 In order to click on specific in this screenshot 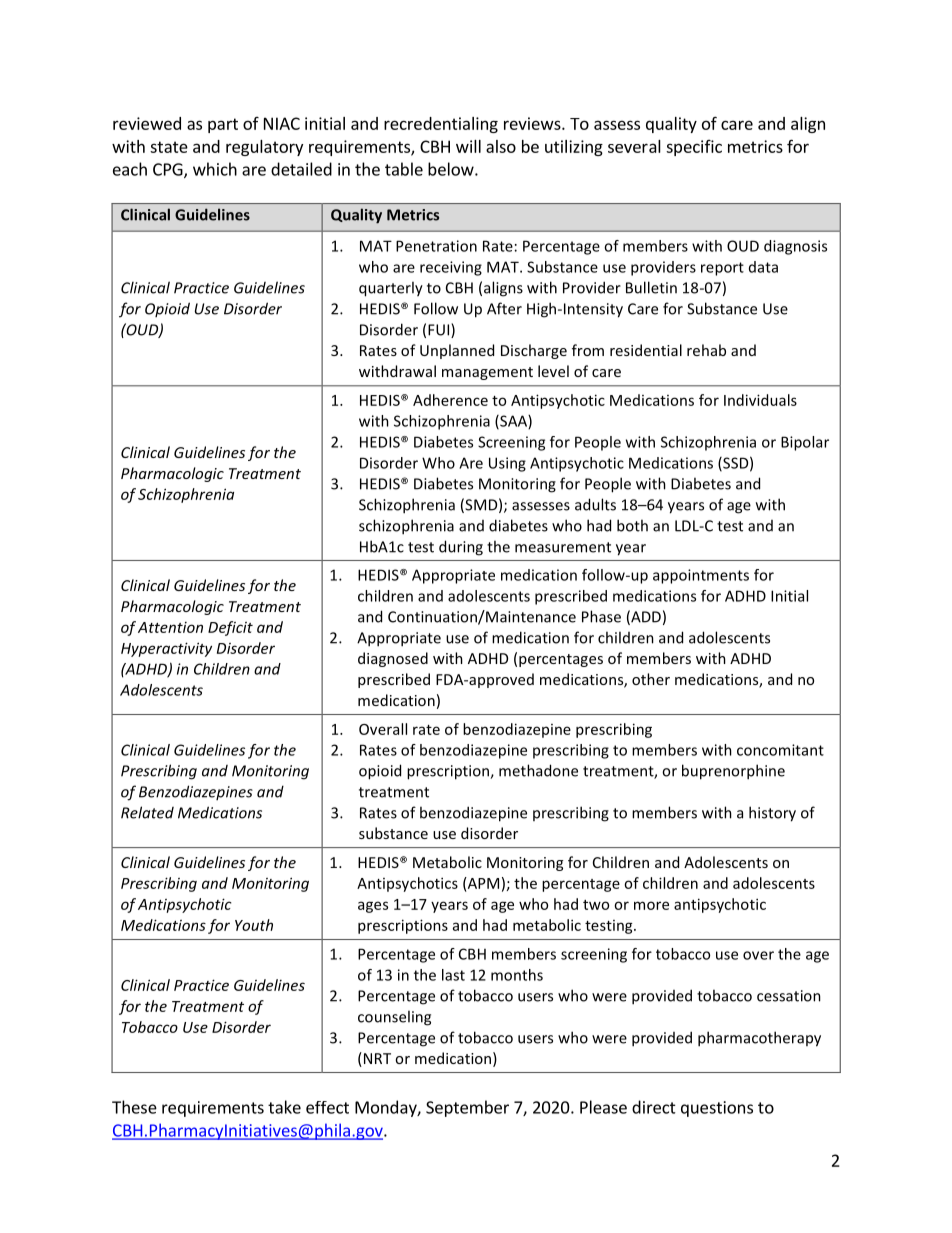, I will do `click(694, 148)`.
